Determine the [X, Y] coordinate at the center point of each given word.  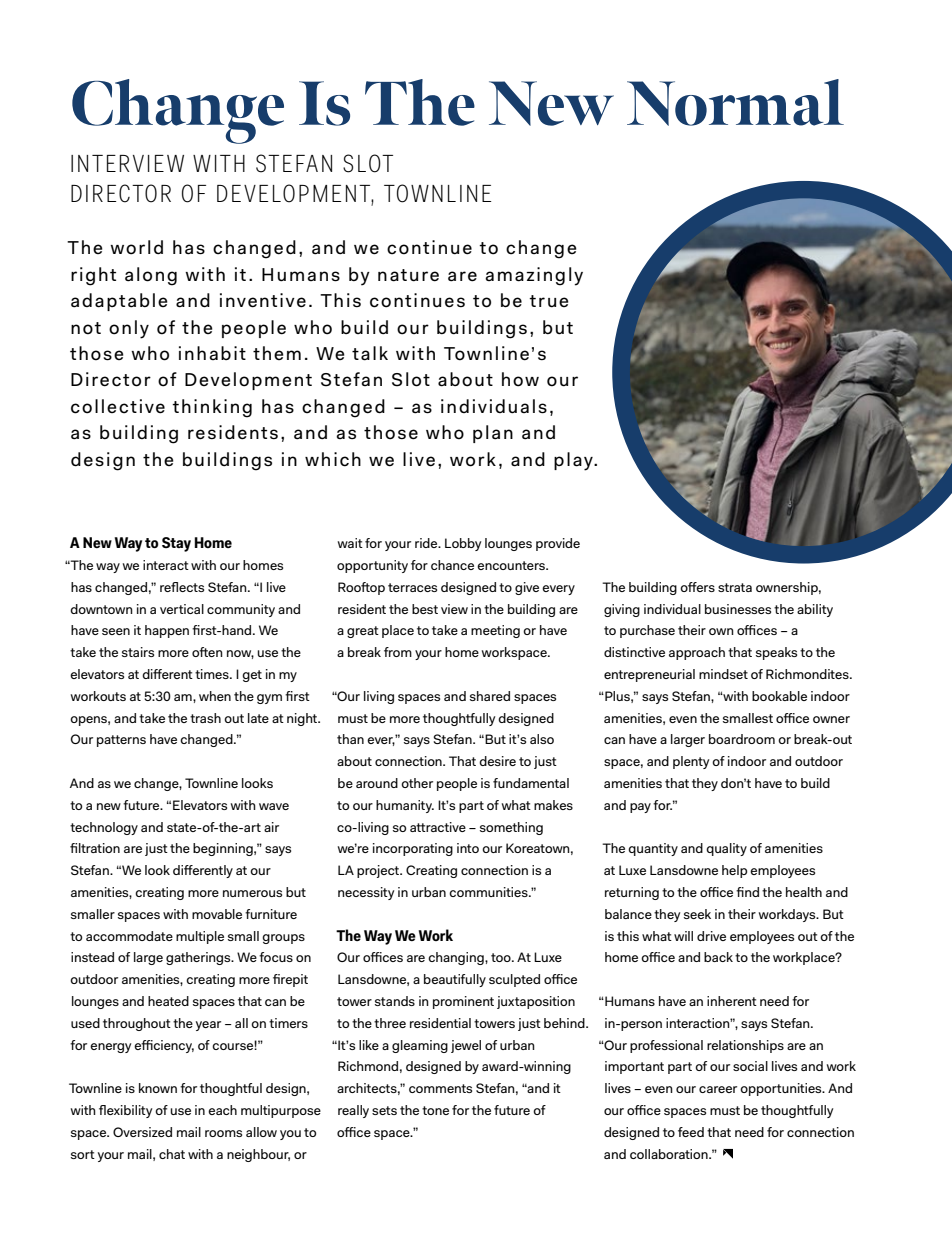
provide [558, 544]
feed [691, 1132]
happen [167, 631]
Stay [176, 544]
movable [217, 914]
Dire [90, 379]
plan [493, 434]
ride [427, 543]
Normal [735, 102]
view [454, 609]
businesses [738, 609]
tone [435, 1110]
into [468, 848]
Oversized [142, 1132]
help [734, 871]
